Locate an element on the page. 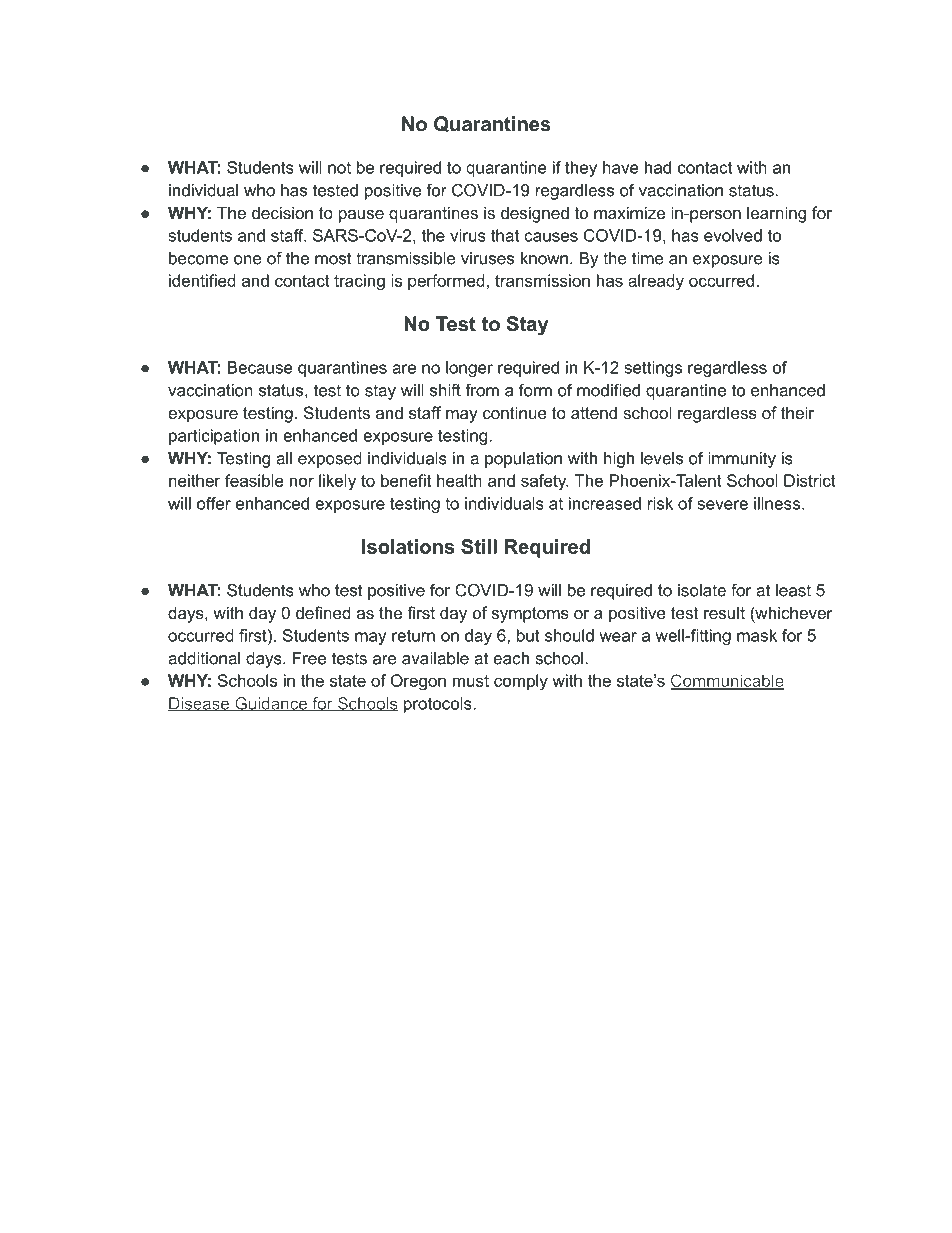 The width and height of the document is (952, 1233). Because is located at coordinates (260, 367).
